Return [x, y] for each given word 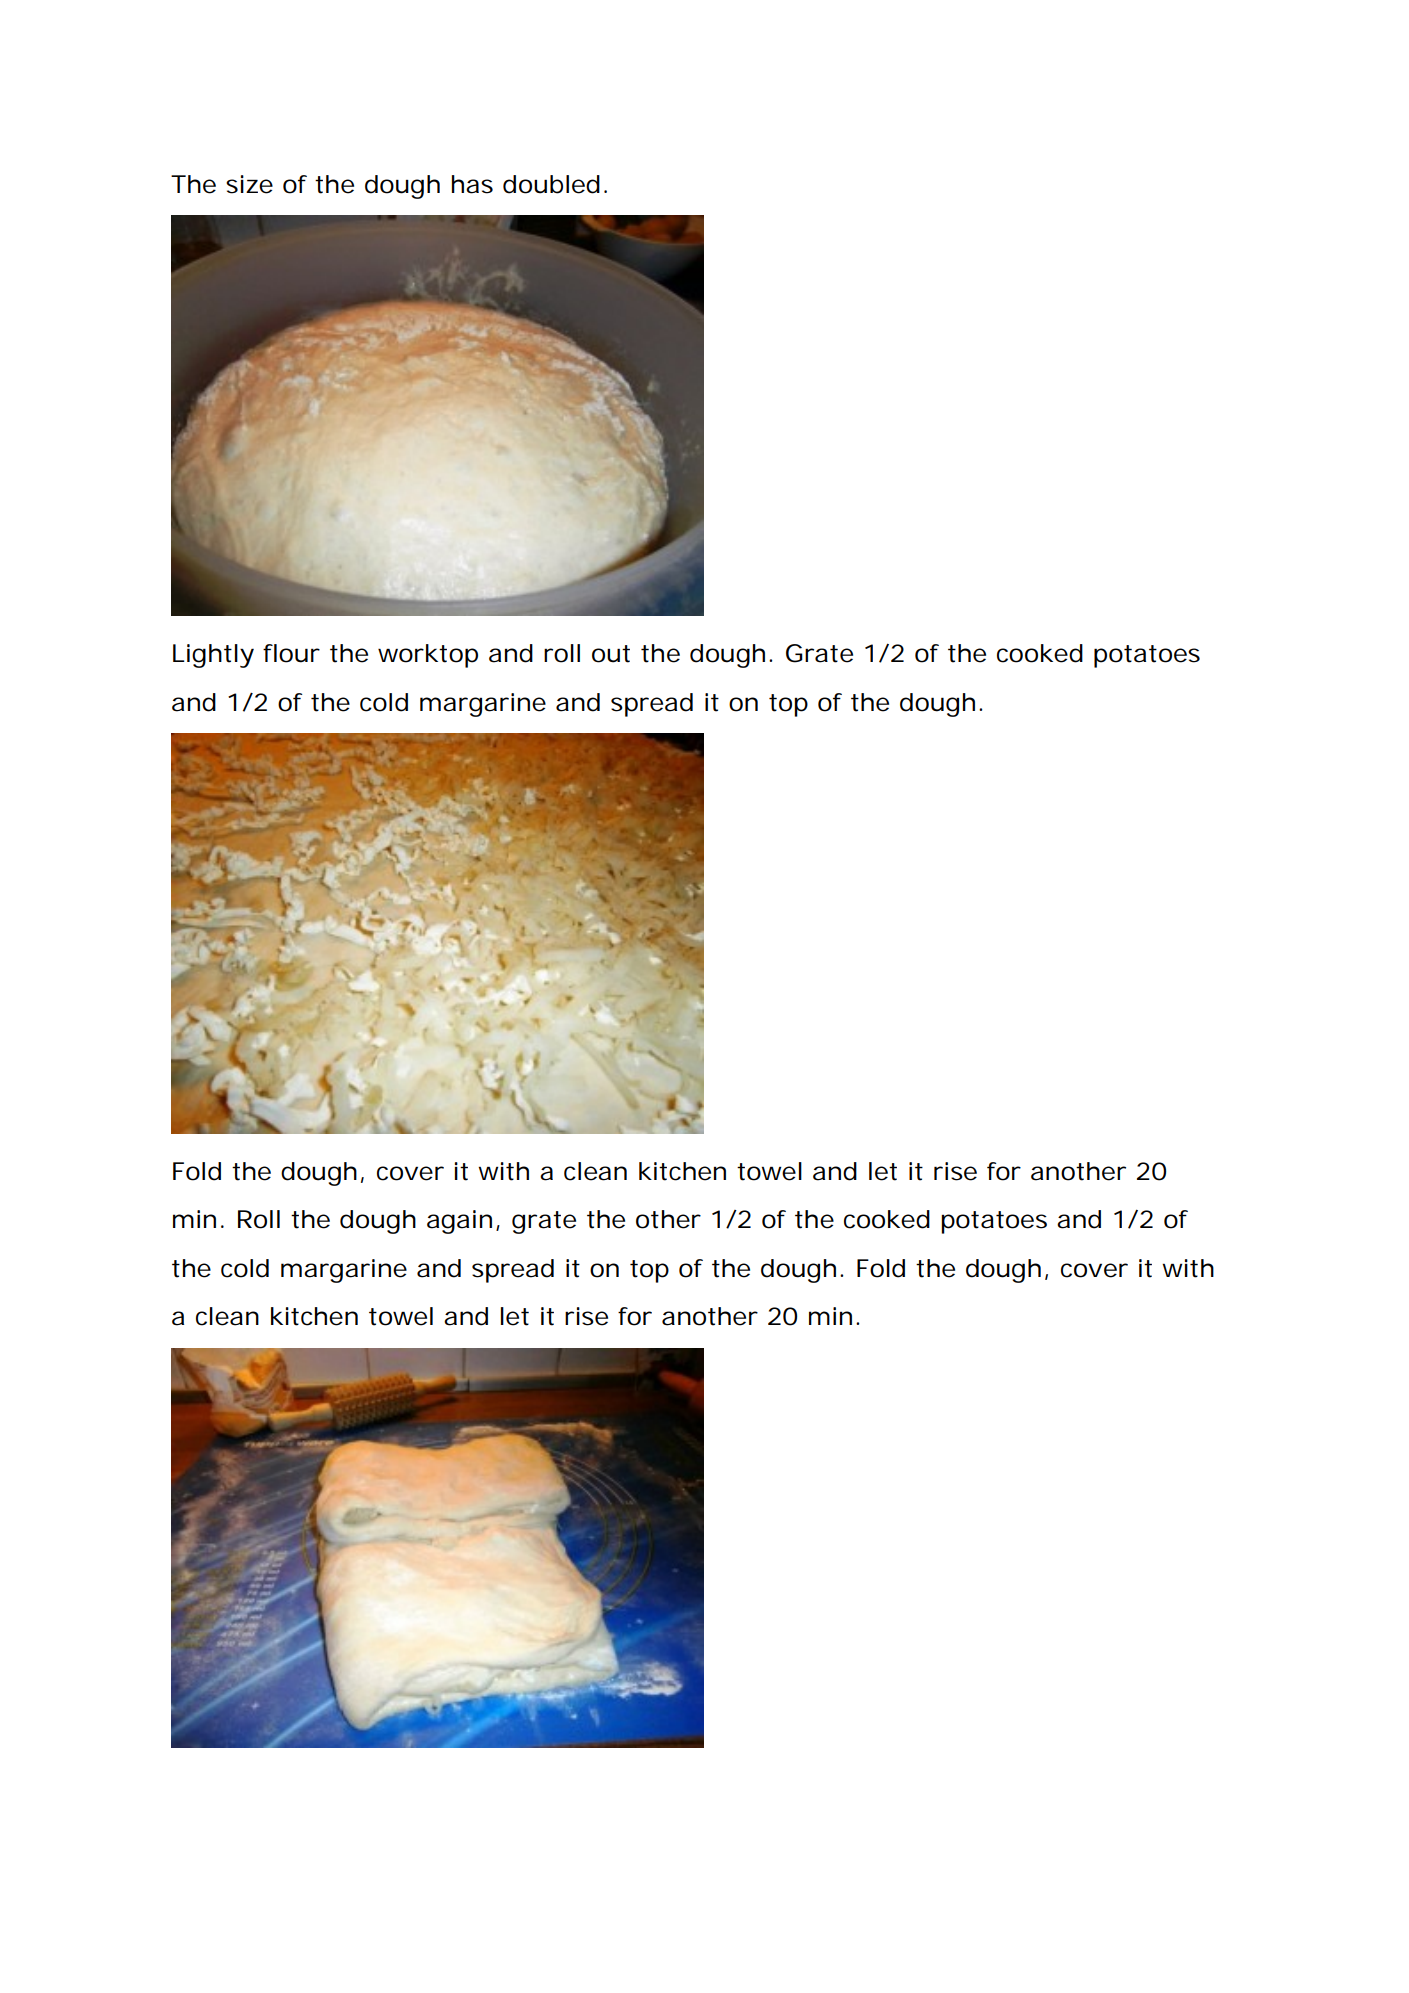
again [459, 1222]
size [249, 184]
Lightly [213, 656]
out [611, 654]
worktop [428, 656]
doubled [551, 184]
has [472, 184]
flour [291, 653]
